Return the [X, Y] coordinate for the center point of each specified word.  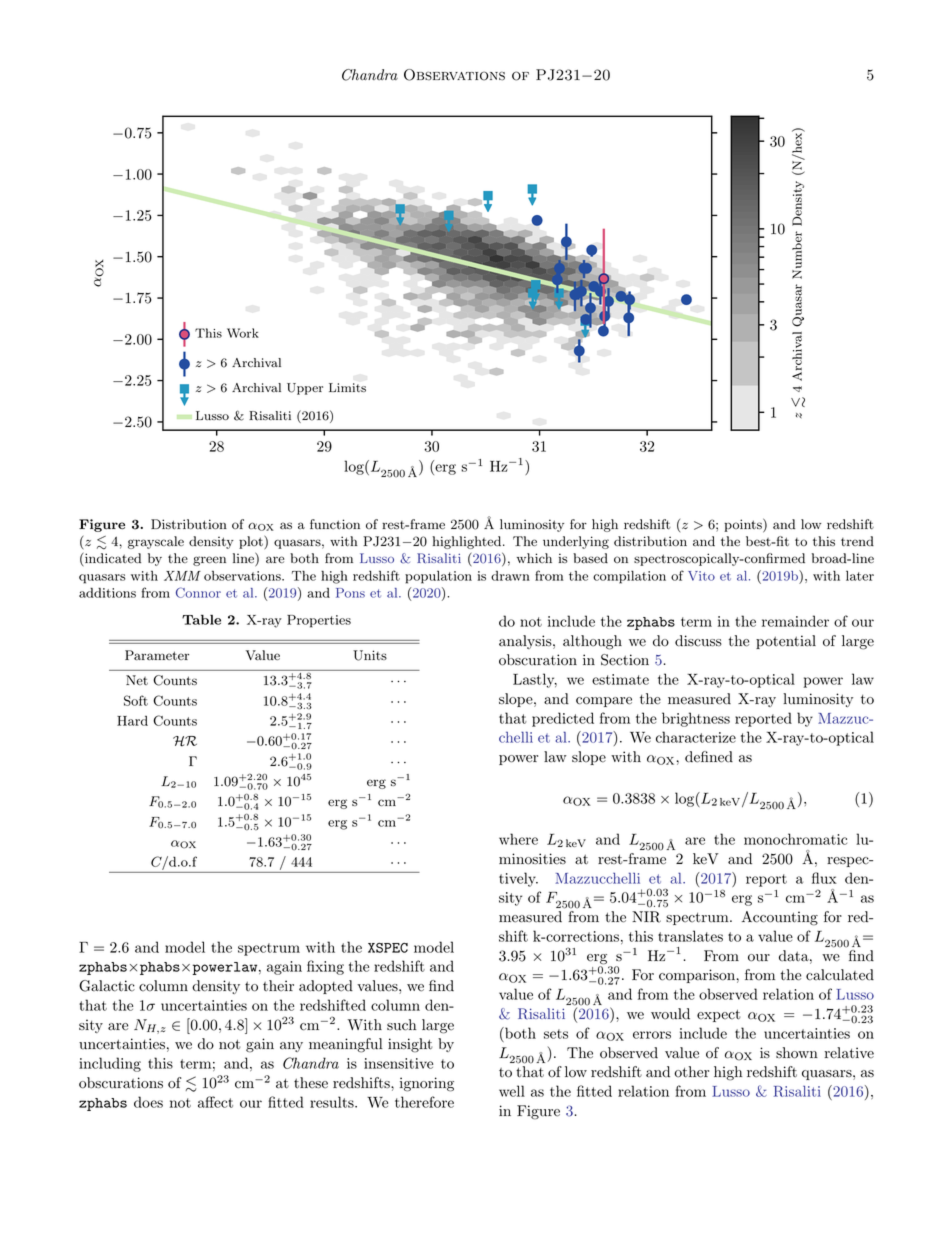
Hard [132, 721]
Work [243, 333]
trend [857, 541]
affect [215, 1102]
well [512, 1091]
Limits [347, 387]
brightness [696, 719]
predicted [563, 719]
